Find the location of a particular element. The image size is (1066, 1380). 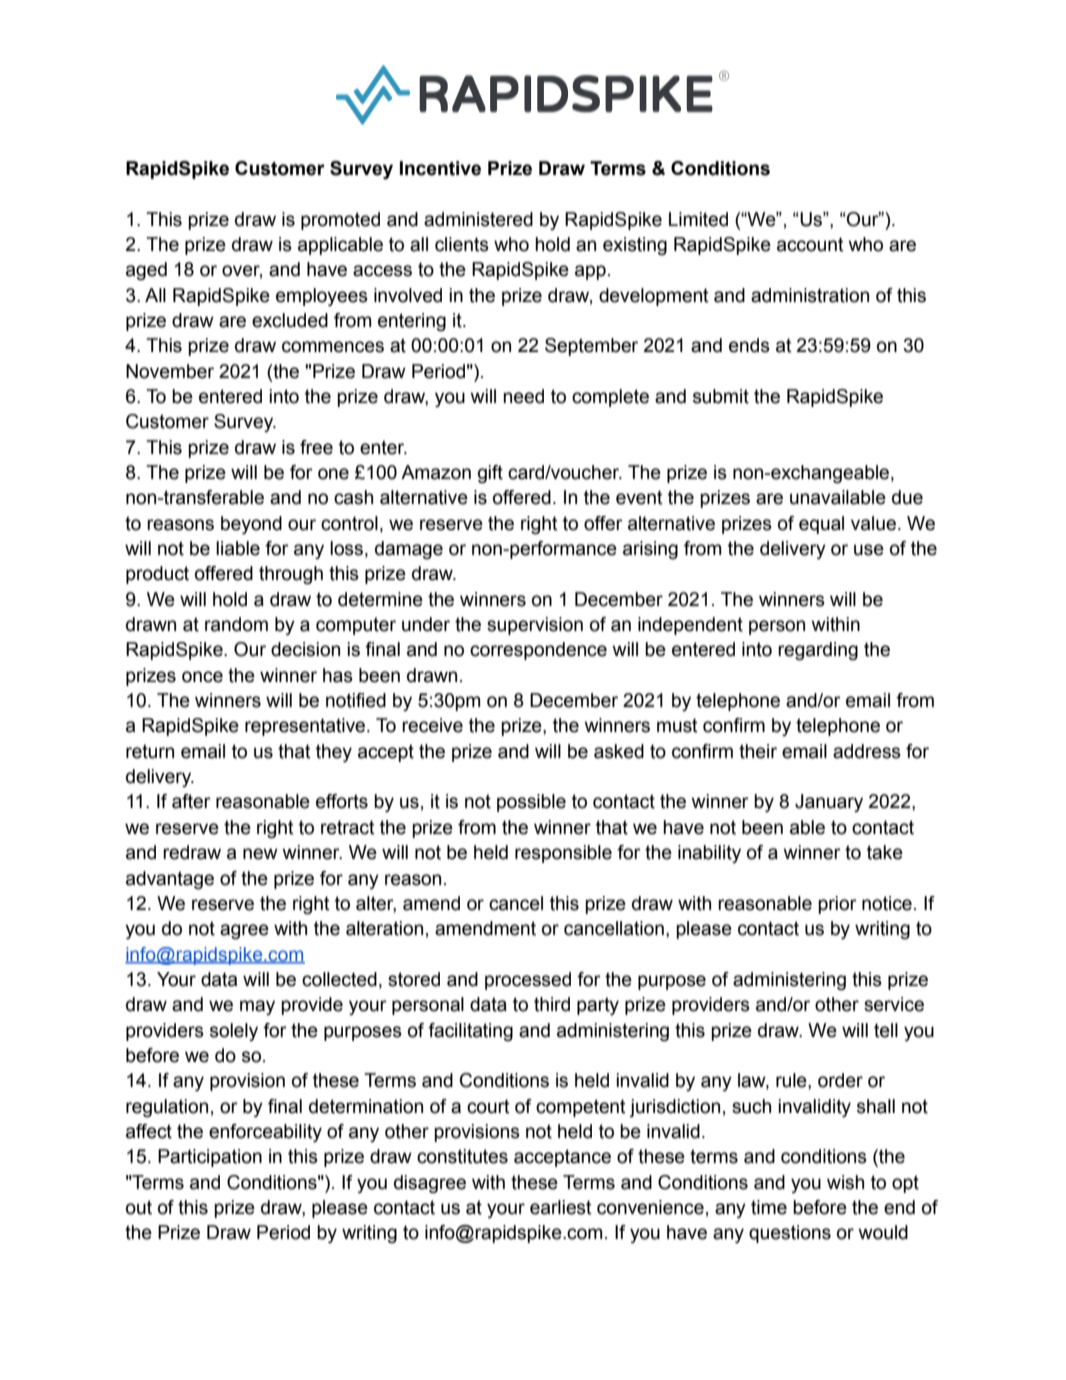

equal is located at coordinates (821, 525).
